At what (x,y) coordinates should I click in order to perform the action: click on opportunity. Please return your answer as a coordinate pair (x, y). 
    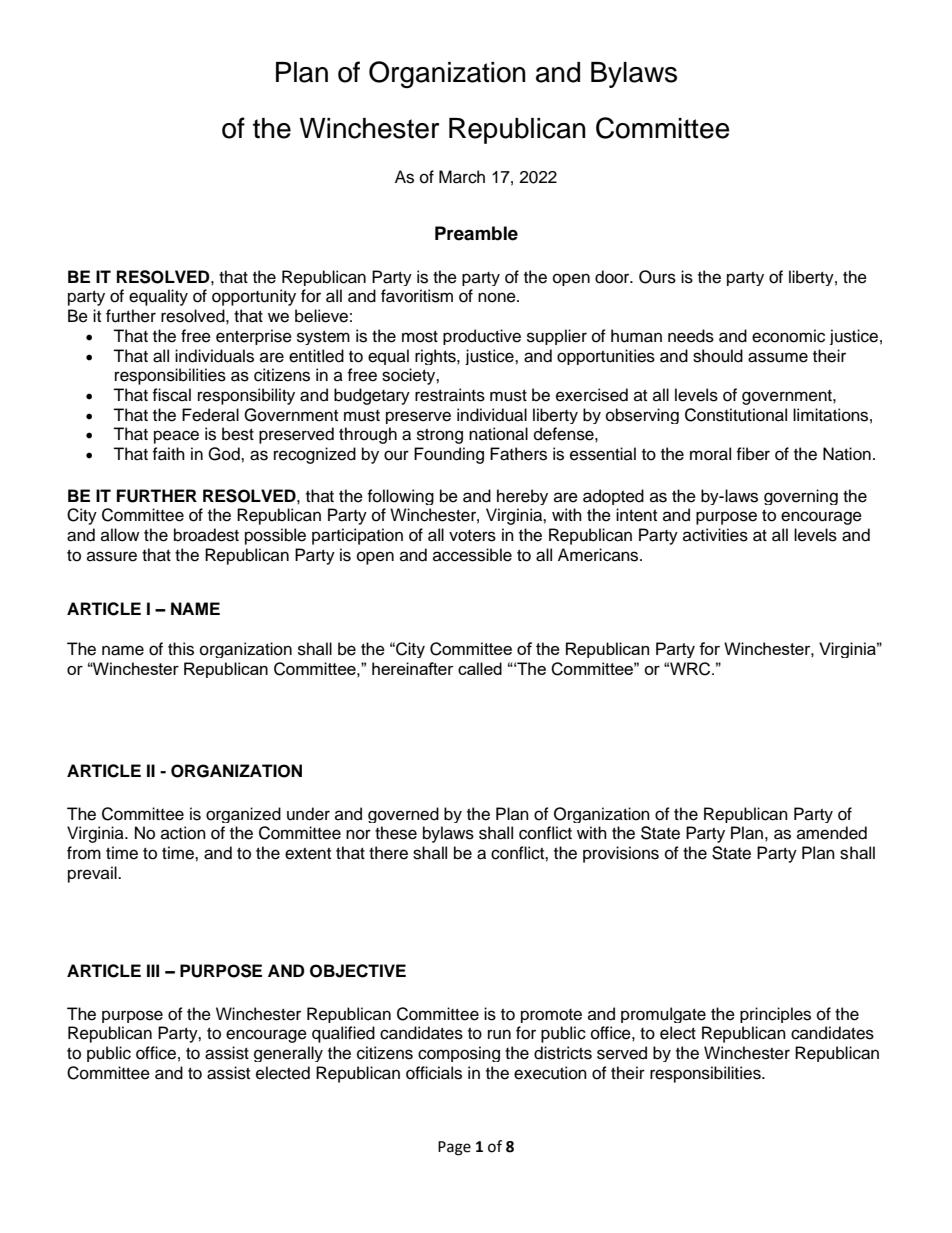
    Looking at the image, I should click on (254, 297).
